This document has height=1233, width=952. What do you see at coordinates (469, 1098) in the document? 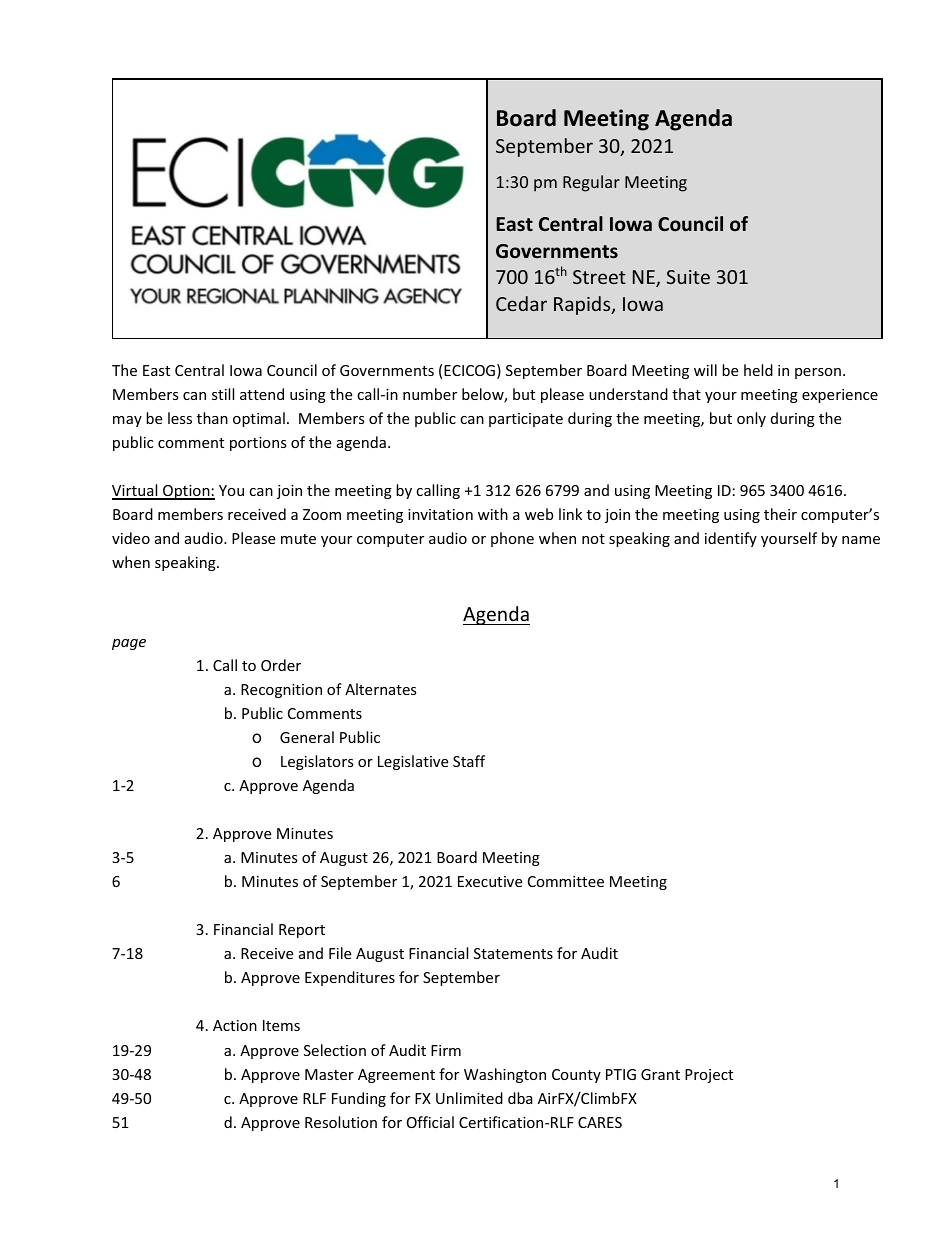
I see `Unlimited` at bounding box center [469, 1098].
